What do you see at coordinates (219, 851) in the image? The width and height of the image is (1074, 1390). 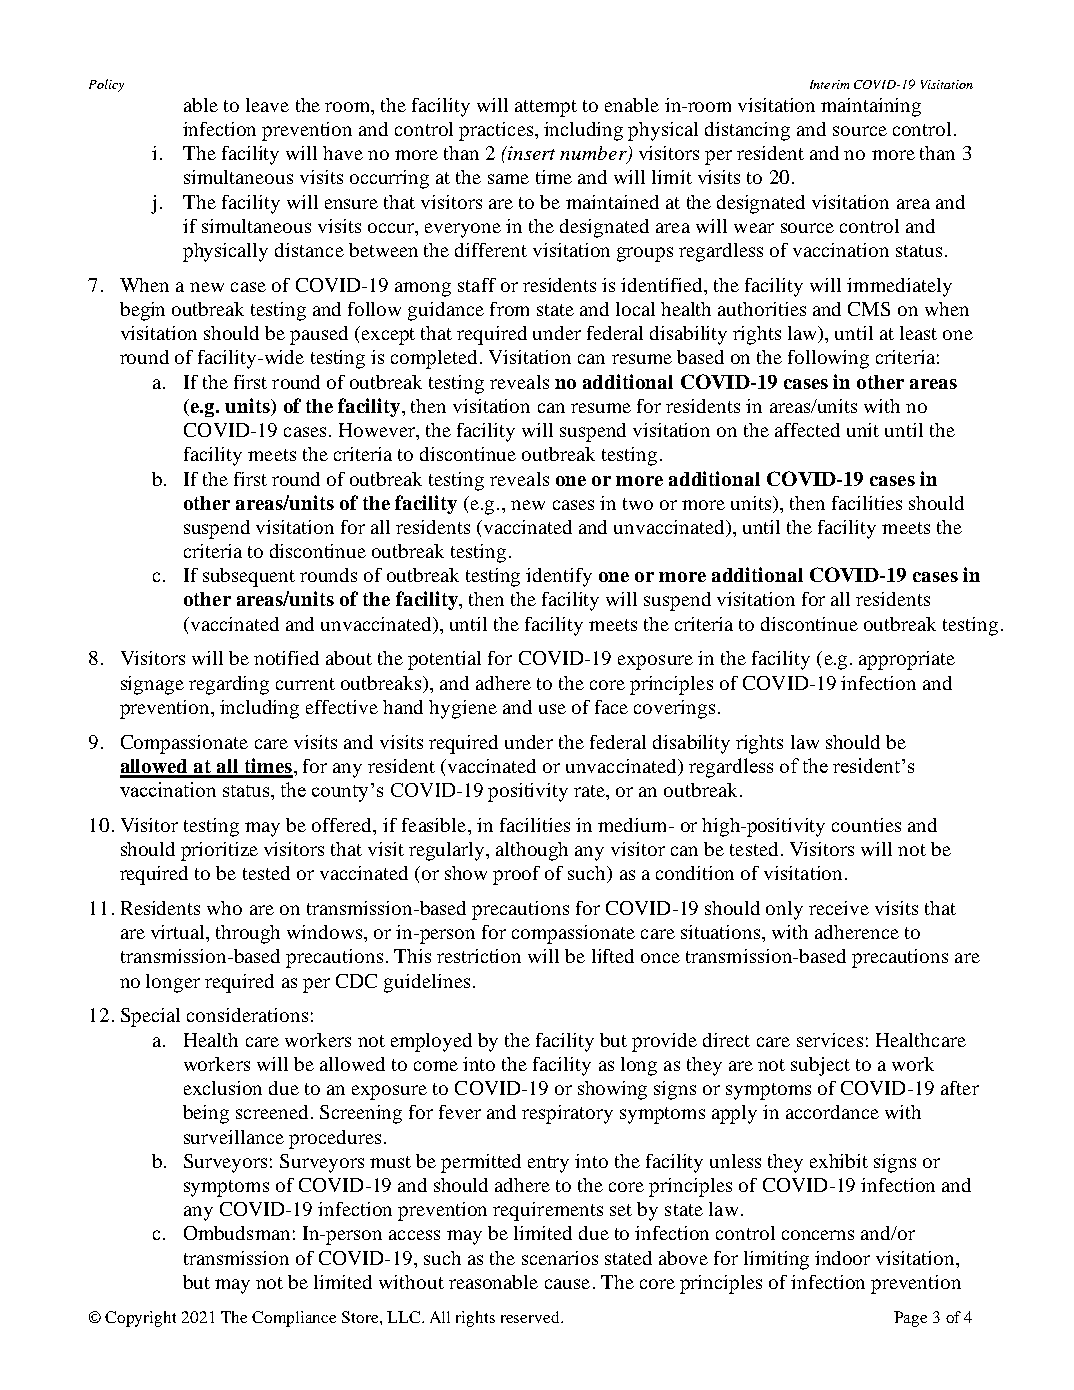 I see `prioritize` at bounding box center [219, 851].
